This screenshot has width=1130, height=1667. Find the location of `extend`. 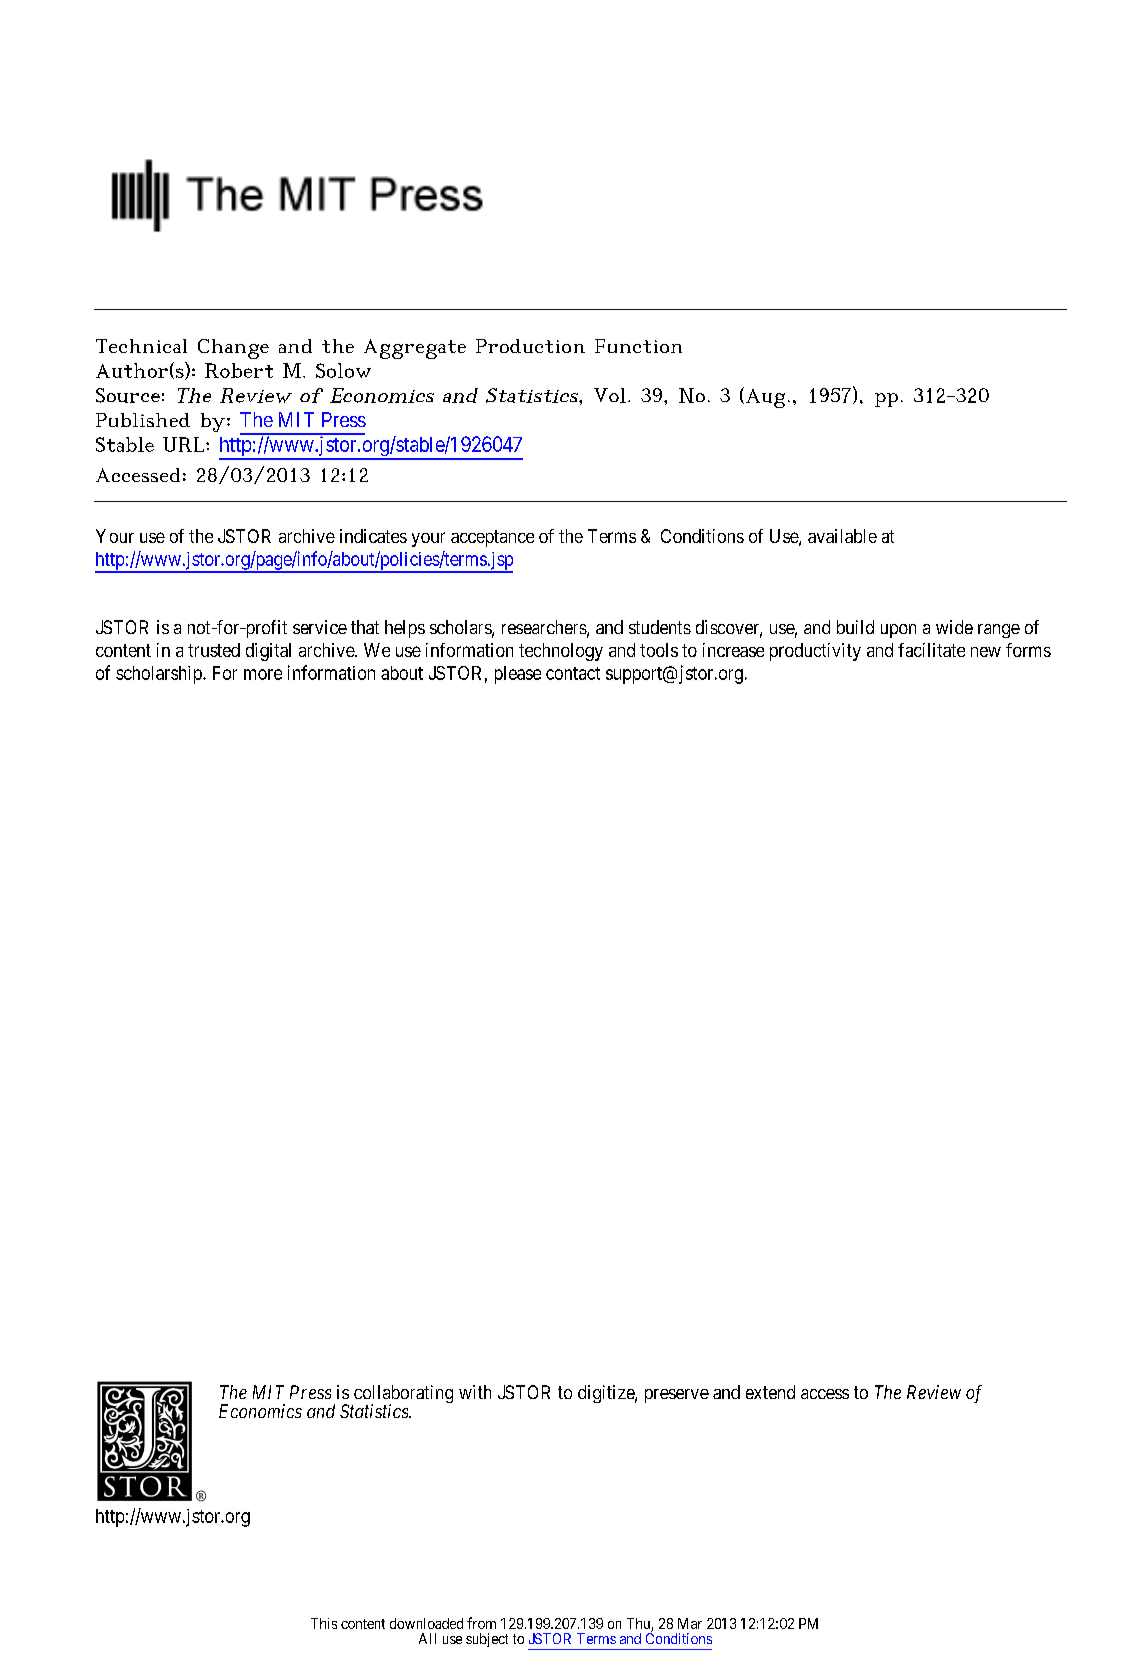

extend is located at coordinates (770, 1392).
